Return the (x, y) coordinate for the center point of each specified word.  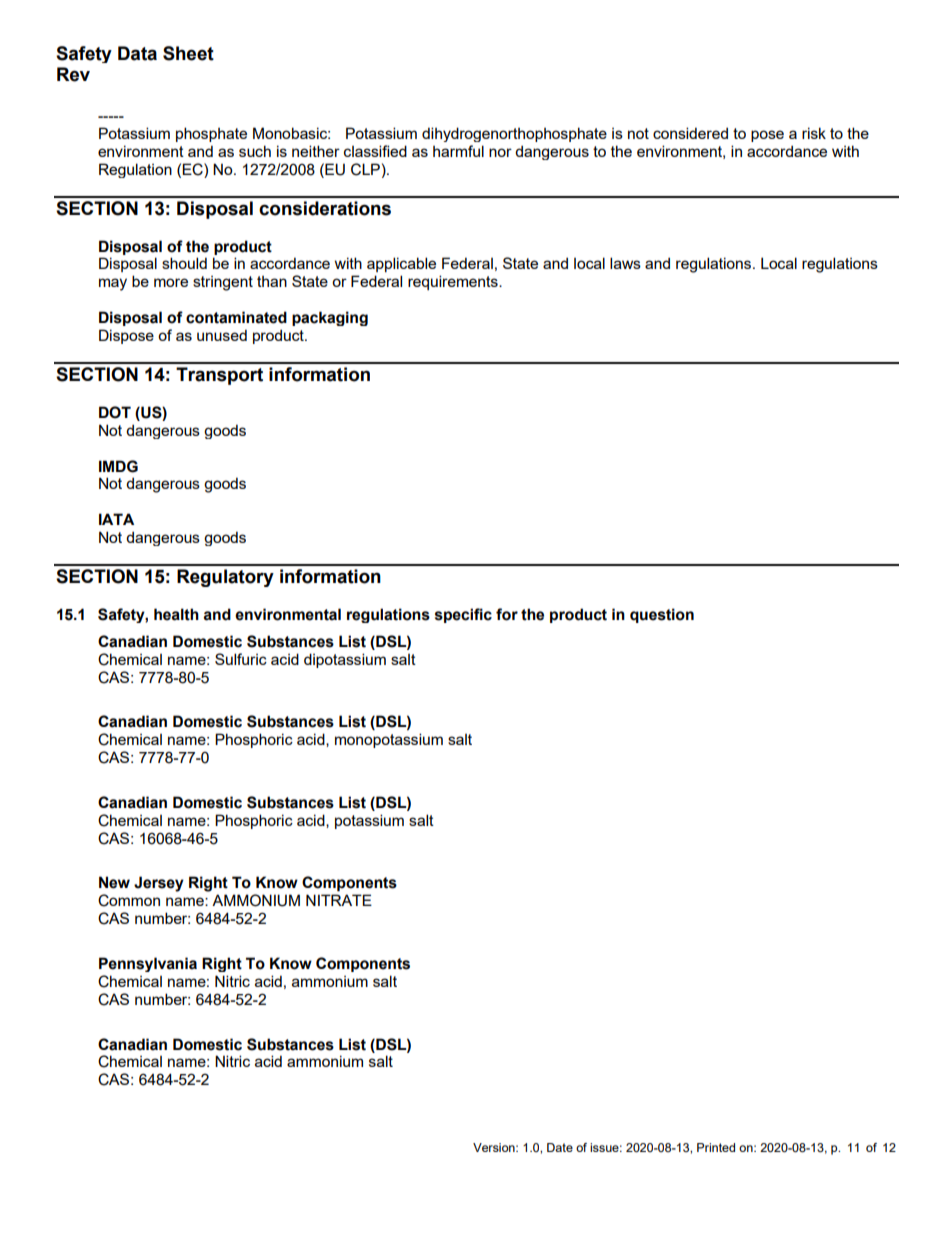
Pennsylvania (148, 964)
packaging (330, 318)
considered (690, 133)
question (662, 615)
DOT (115, 412)
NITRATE (339, 900)
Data (137, 53)
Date (560, 1147)
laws (625, 263)
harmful (458, 151)
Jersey (159, 884)
